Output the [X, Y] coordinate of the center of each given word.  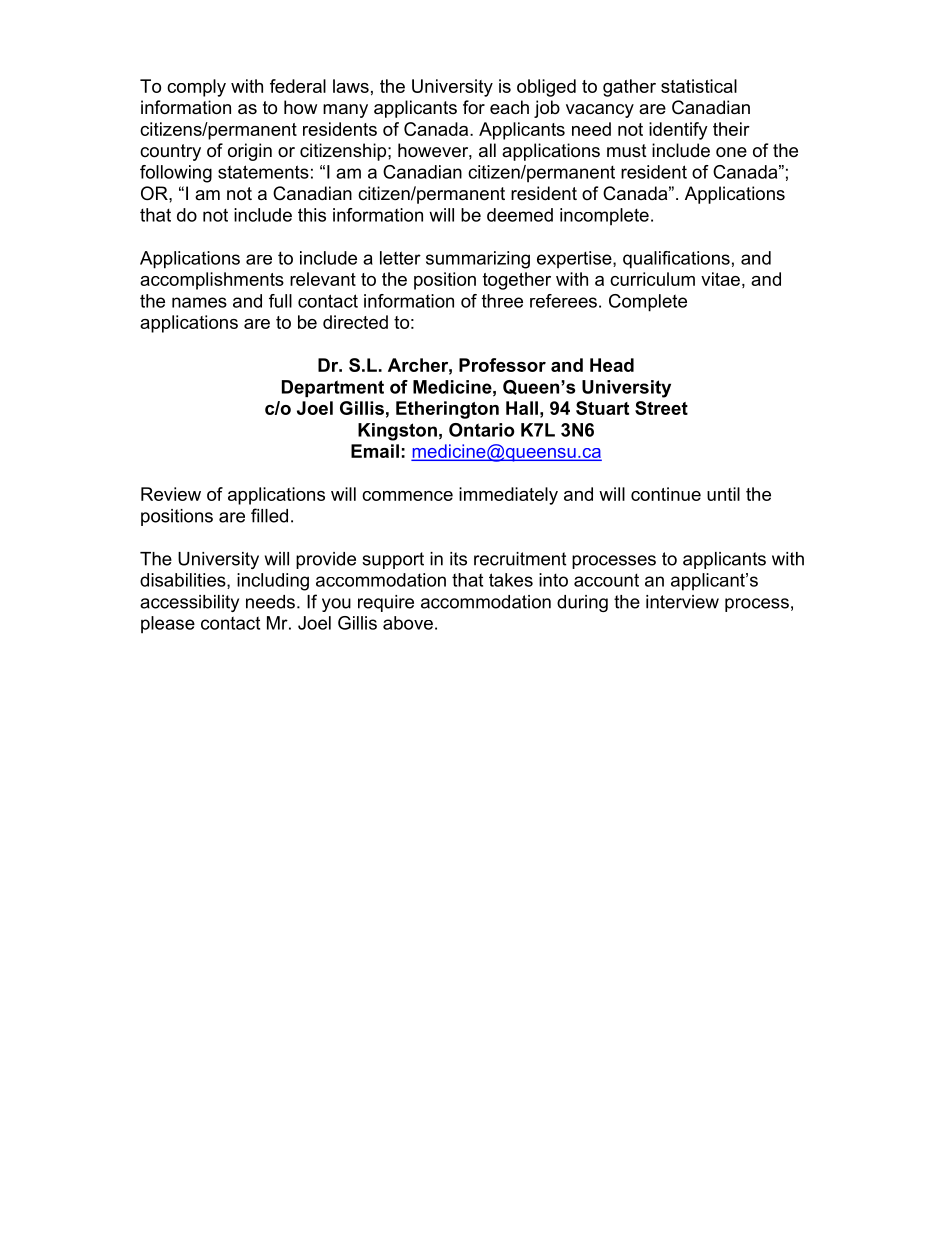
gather [629, 88]
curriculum [652, 279]
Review [171, 494]
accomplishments [212, 281]
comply [196, 88]
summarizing [478, 260]
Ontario [482, 430]
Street [661, 408]
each [509, 107]
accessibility [189, 603]
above [408, 623]
